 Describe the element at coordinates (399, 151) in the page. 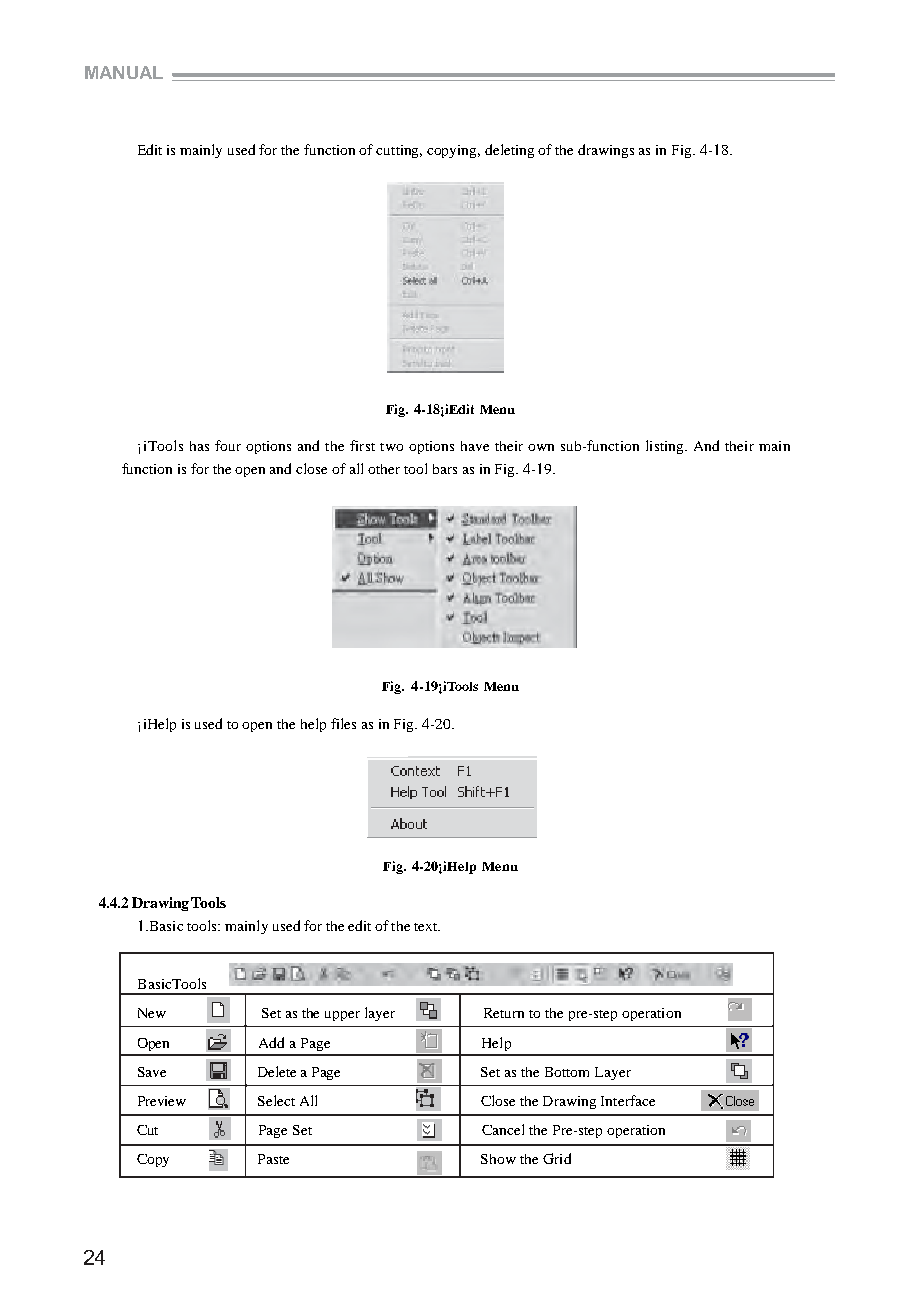

I see `cutting` at that location.
